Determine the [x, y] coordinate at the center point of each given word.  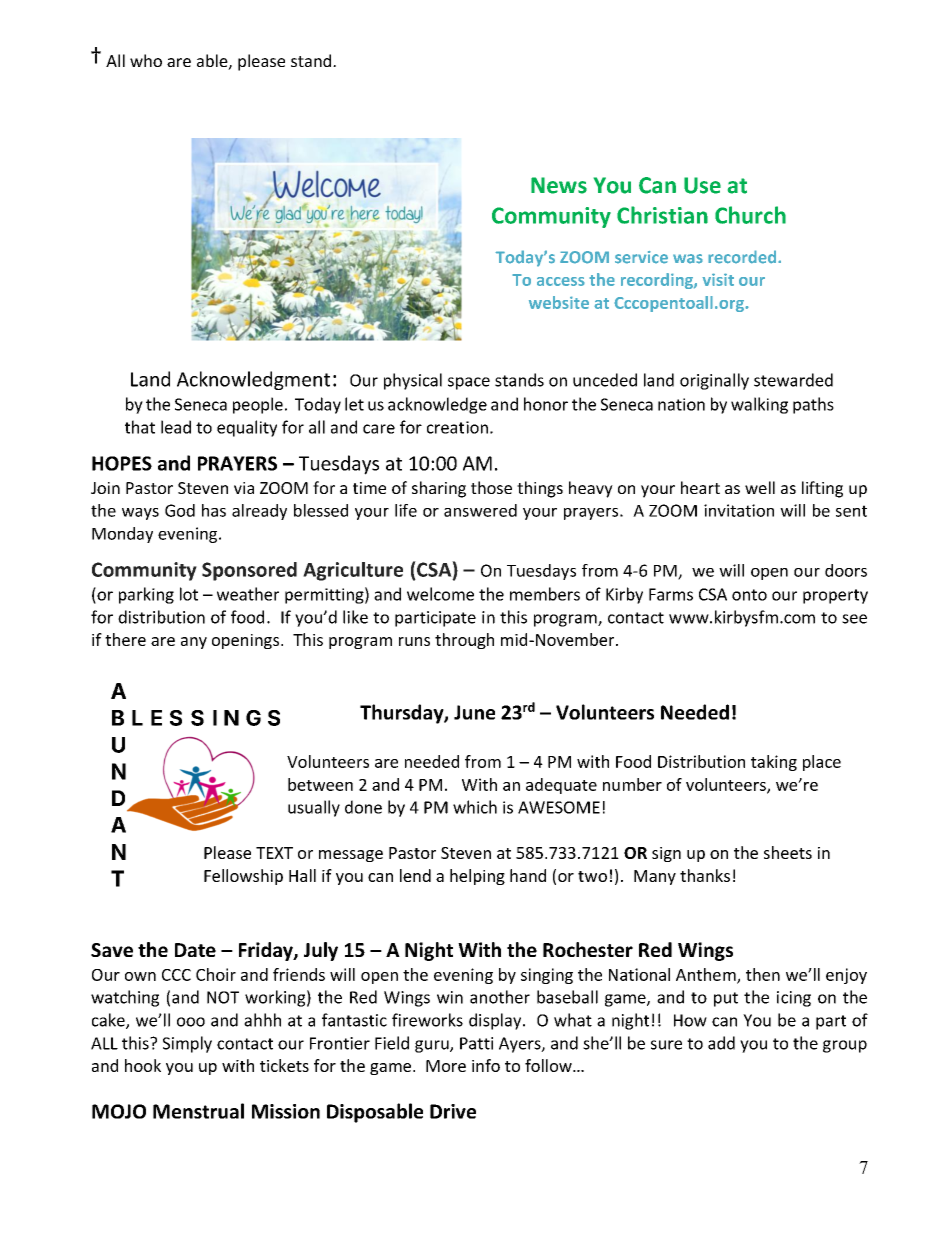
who [146, 60]
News [559, 185]
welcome [440, 594]
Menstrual [198, 1111]
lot [189, 594]
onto [749, 595]
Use [702, 185]
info [486, 1065]
